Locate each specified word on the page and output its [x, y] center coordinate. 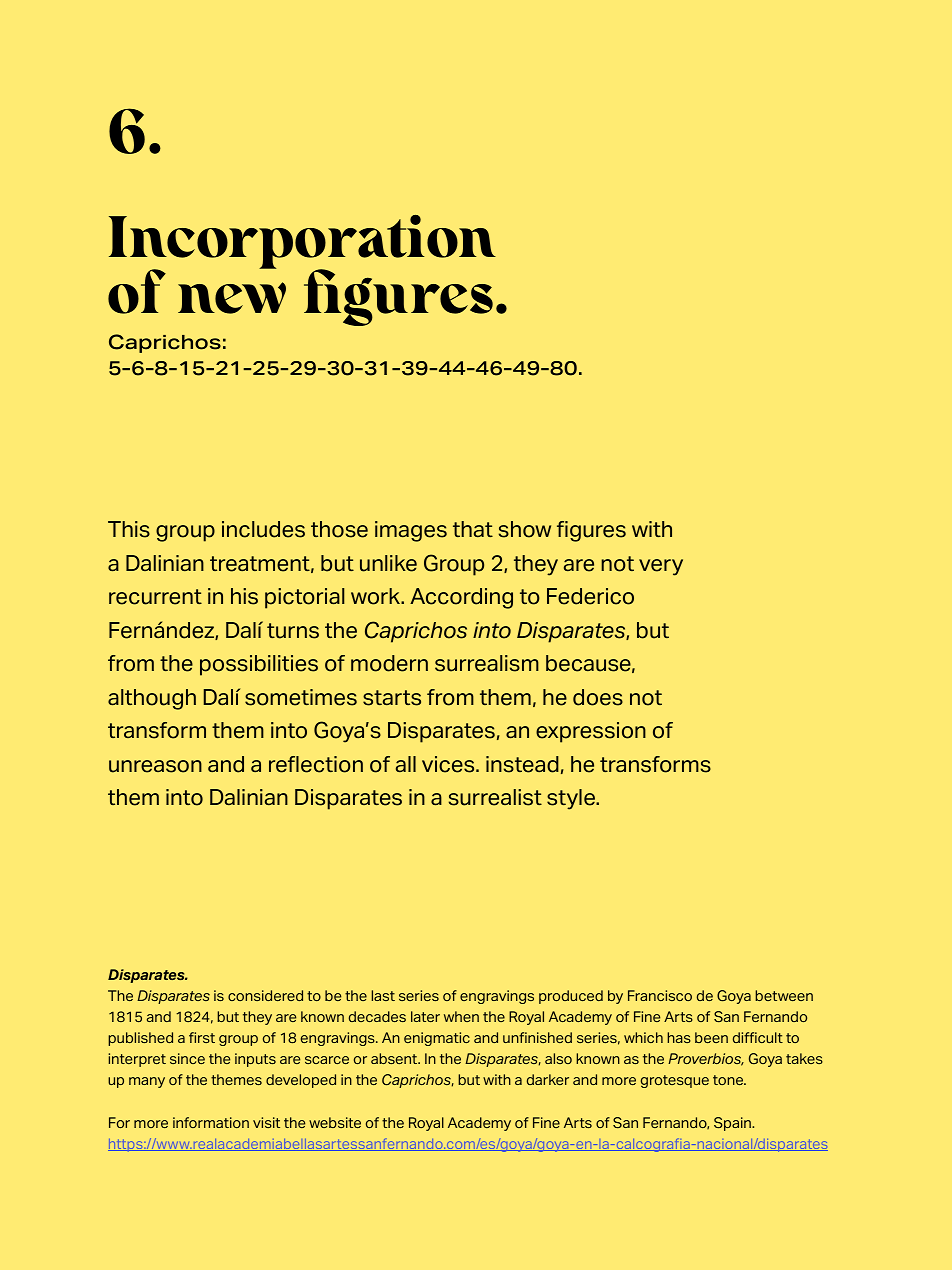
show [525, 529]
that [473, 529]
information [211, 1122]
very [661, 567]
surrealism [487, 663]
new [232, 298]
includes [263, 529]
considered [265, 995]
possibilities [259, 665]
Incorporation [302, 243]
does [598, 697]
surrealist [495, 797]
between [784, 995]
